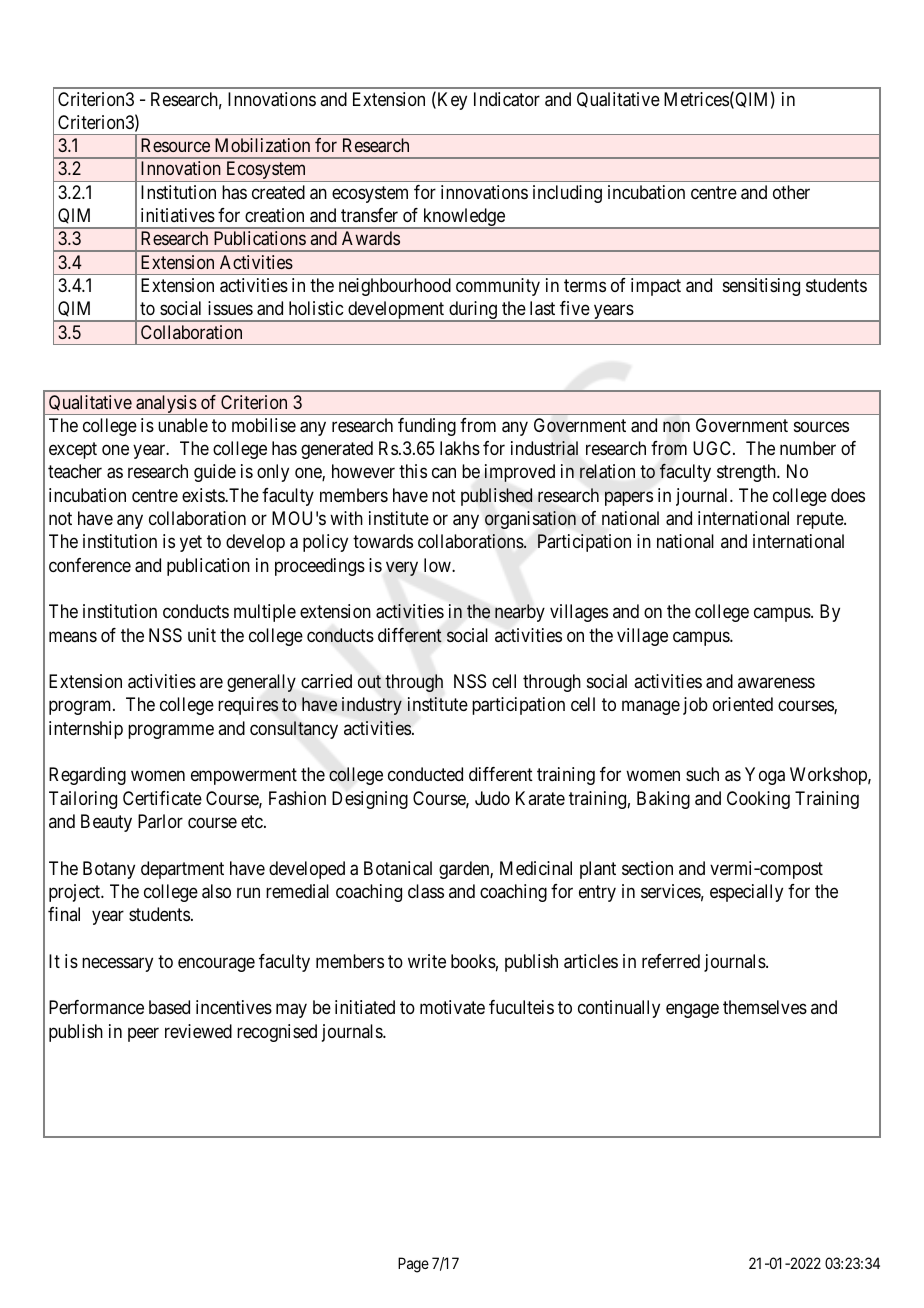 The width and height of the image is (924, 1308). I want to click on analysis, so click(166, 405).
